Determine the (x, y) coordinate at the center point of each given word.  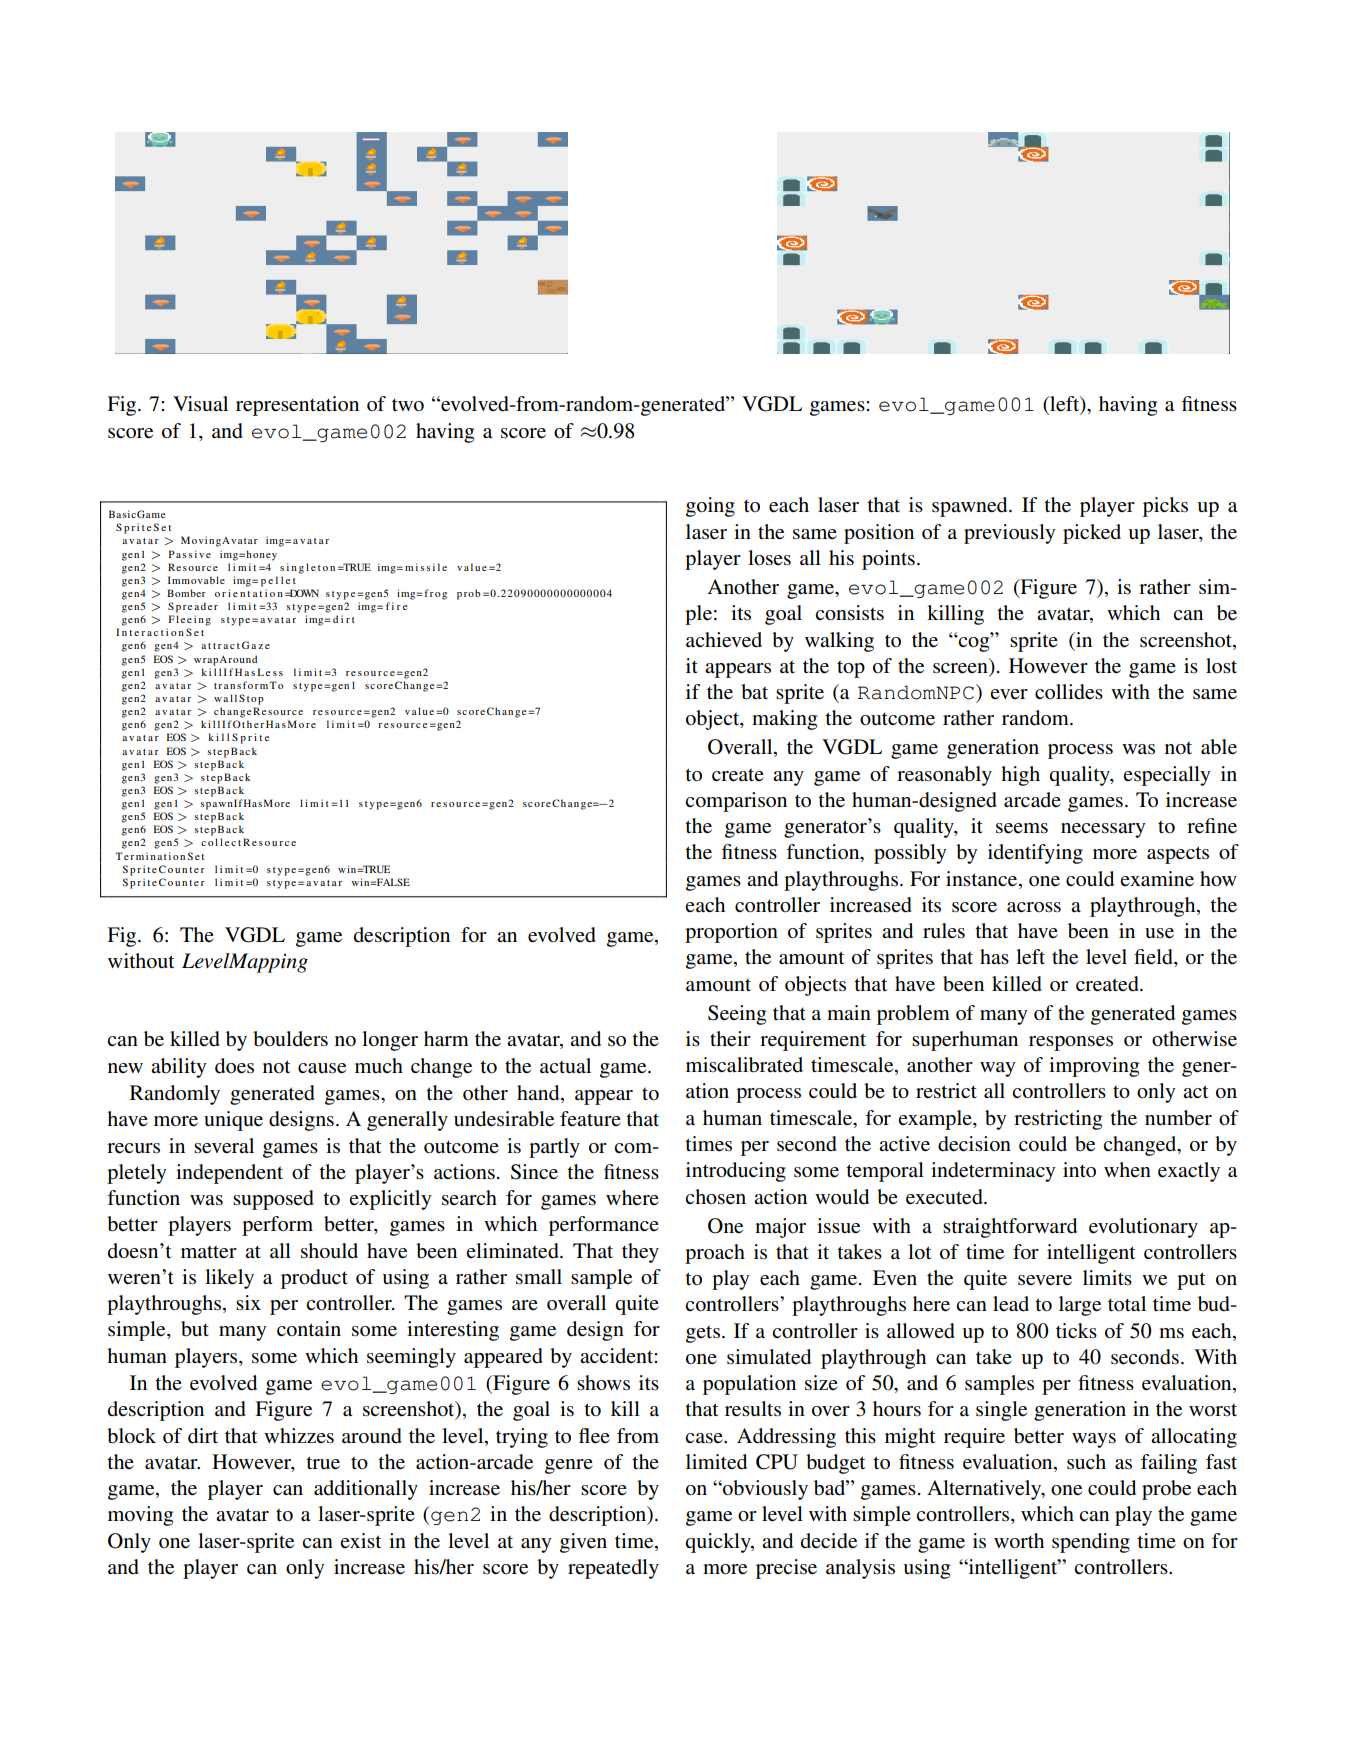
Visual (200, 404)
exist (360, 1540)
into (1079, 1169)
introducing (736, 1172)
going (710, 507)
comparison (736, 802)
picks (1165, 507)
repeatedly (613, 1569)
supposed (273, 1200)
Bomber (186, 593)
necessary (1103, 830)
